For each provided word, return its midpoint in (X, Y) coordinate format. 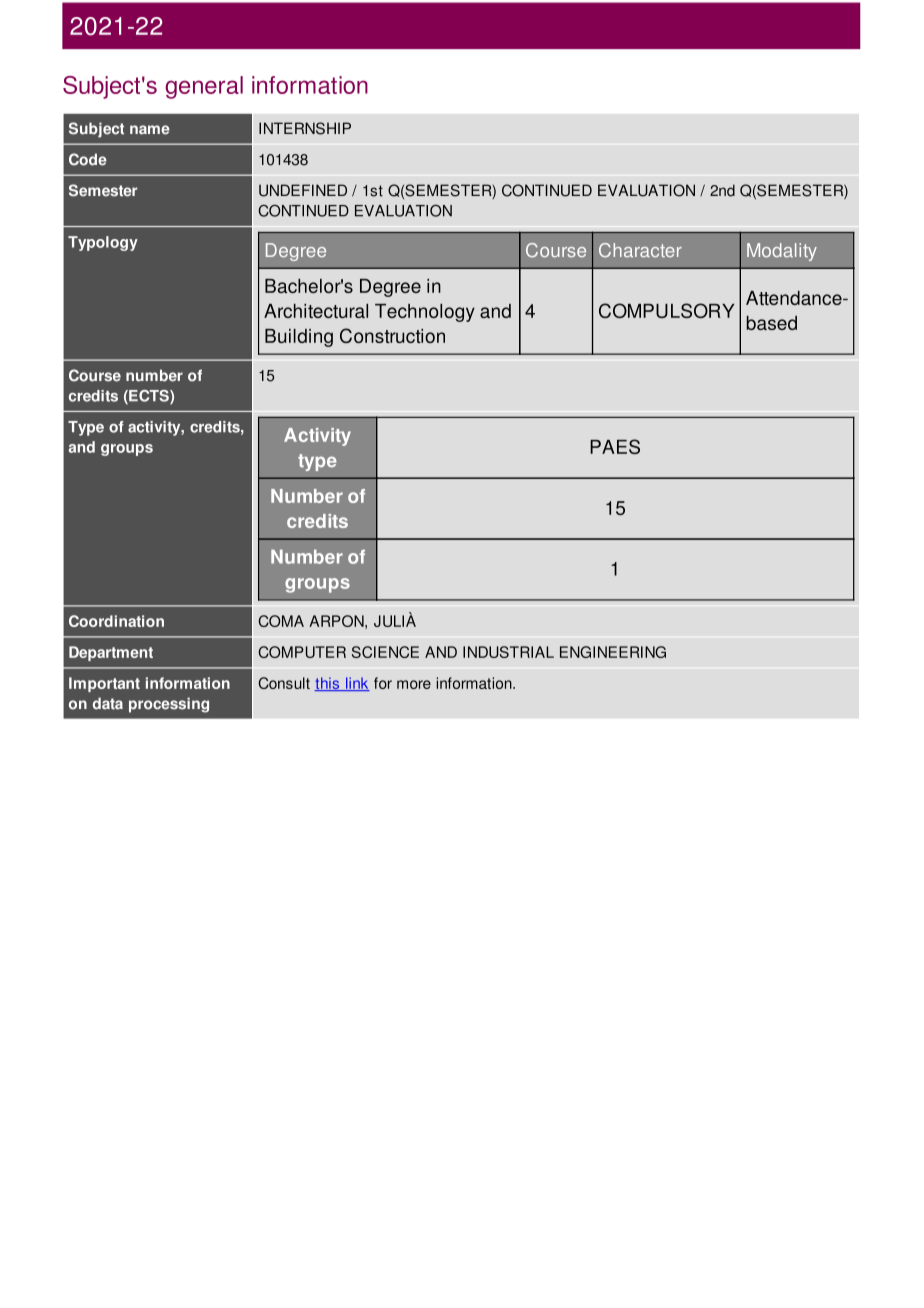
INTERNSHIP (305, 128)
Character (640, 250)
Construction (392, 335)
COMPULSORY (666, 310)
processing (169, 705)
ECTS (149, 397)
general (204, 87)
